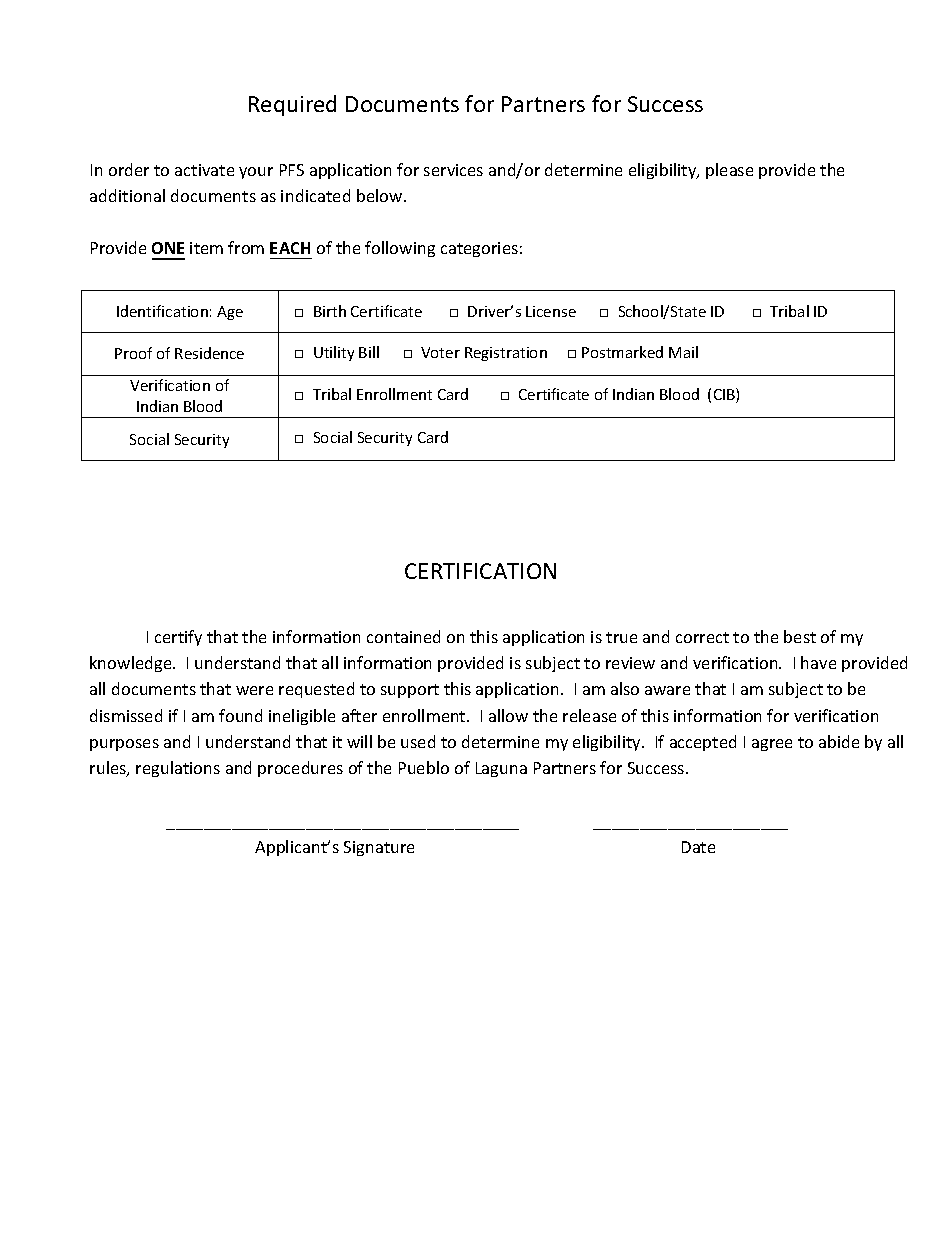  Describe the element at coordinates (453, 170) in the image. I see `services` at that location.
